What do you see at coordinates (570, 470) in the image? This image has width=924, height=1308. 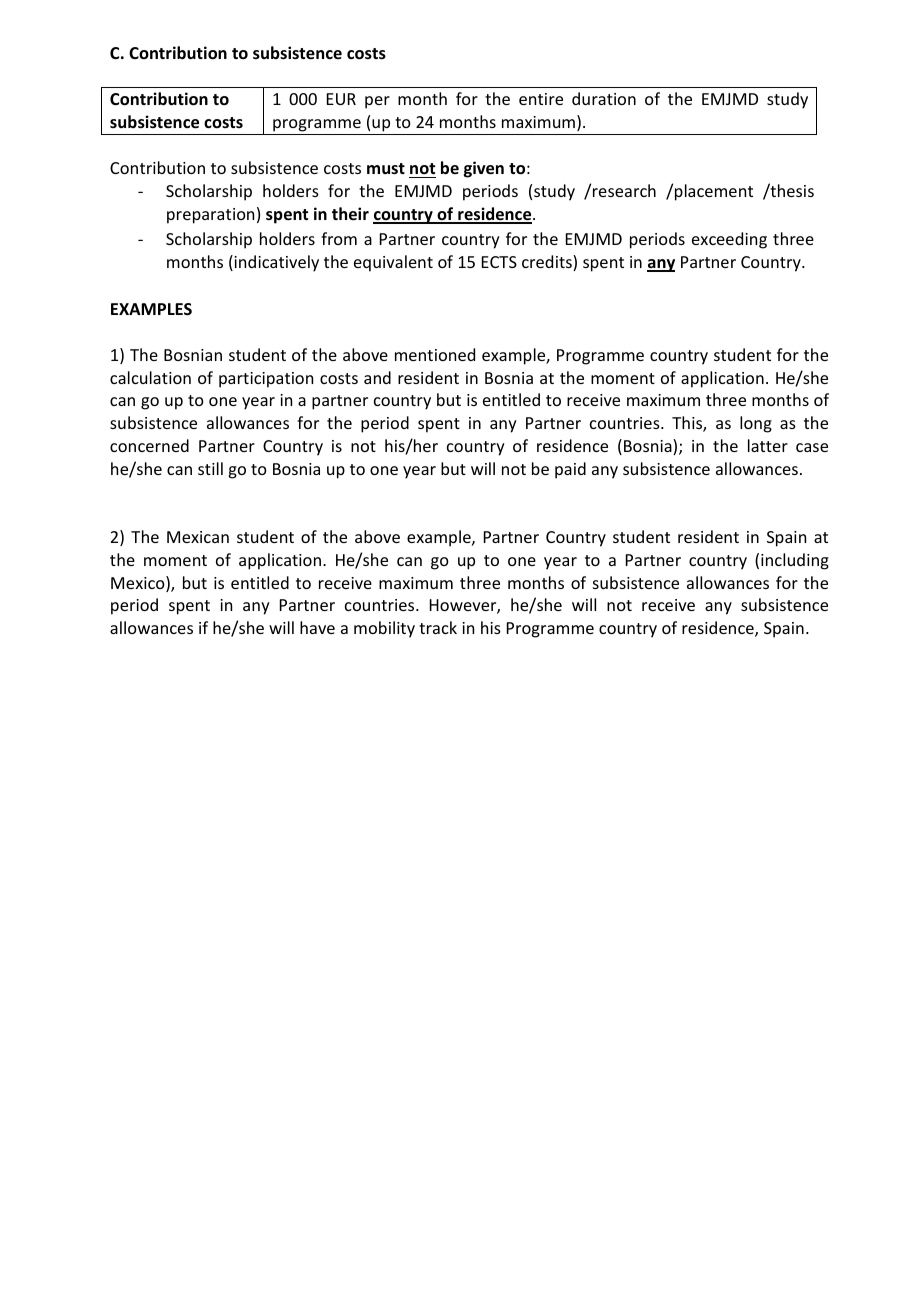 I see `paid` at bounding box center [570, 470].
